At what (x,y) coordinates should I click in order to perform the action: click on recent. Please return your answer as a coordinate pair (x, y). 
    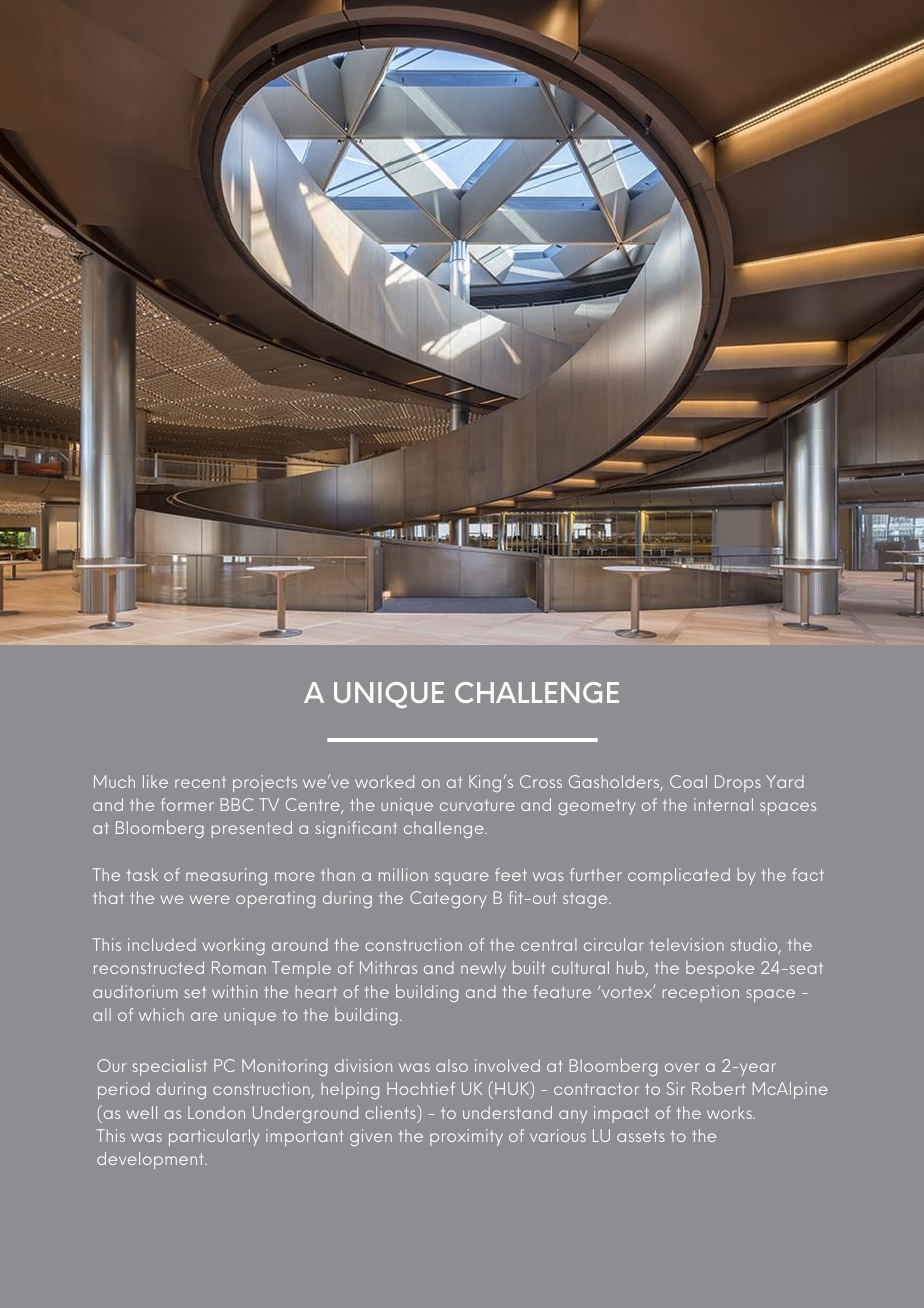
    Looking at the image, I should click on (200, 782).
